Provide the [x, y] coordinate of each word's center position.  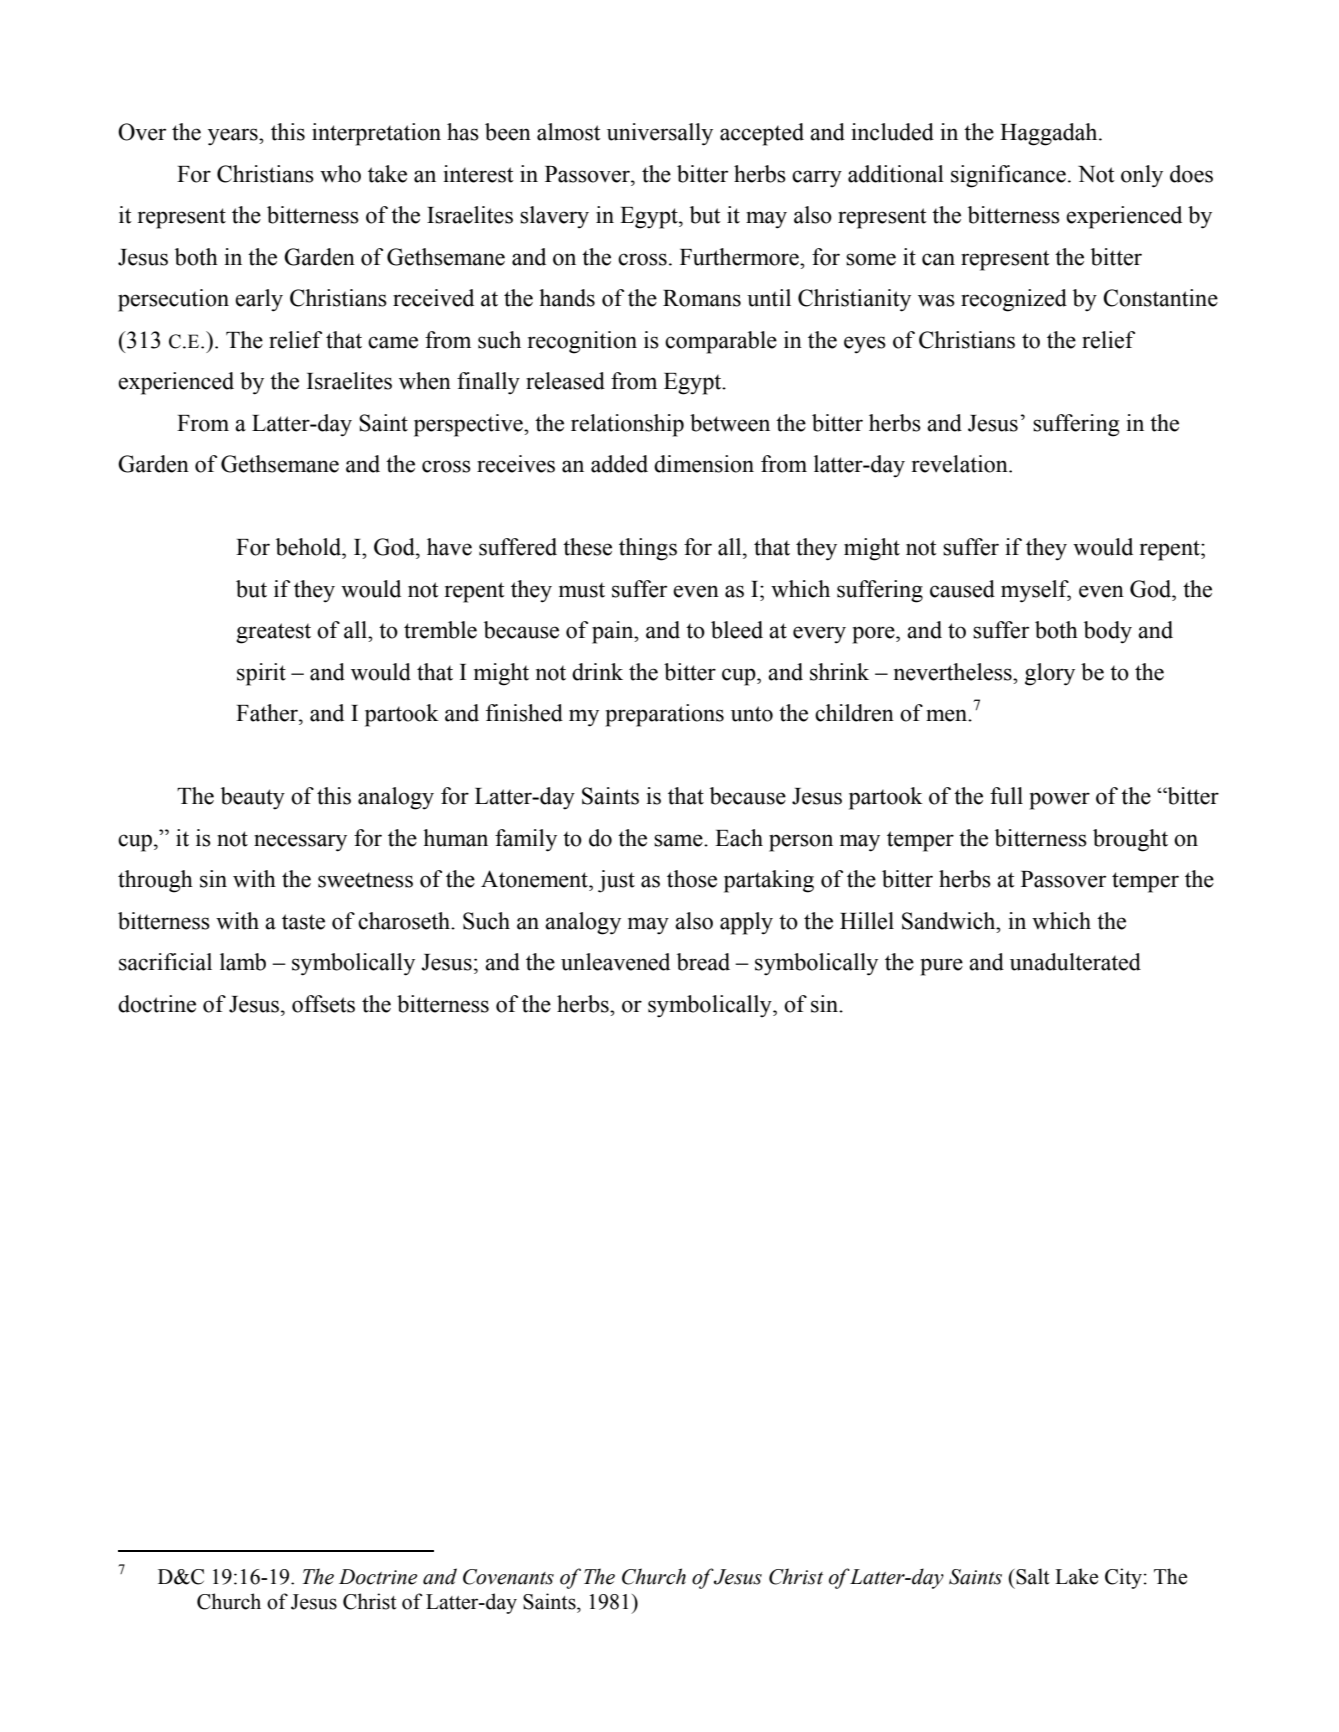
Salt [1032, 1576]
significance [1008, 176]
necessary [300, 843]
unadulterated [1075, 962]
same [679, 840]
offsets [323, 1004]
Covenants [508, 1577]
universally [660, 134]
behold [310, 547]
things [648, 549]
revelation [961, 464]
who [340, 174]
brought [1130, 840]
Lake [1076, 1576]
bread [703, 962]
